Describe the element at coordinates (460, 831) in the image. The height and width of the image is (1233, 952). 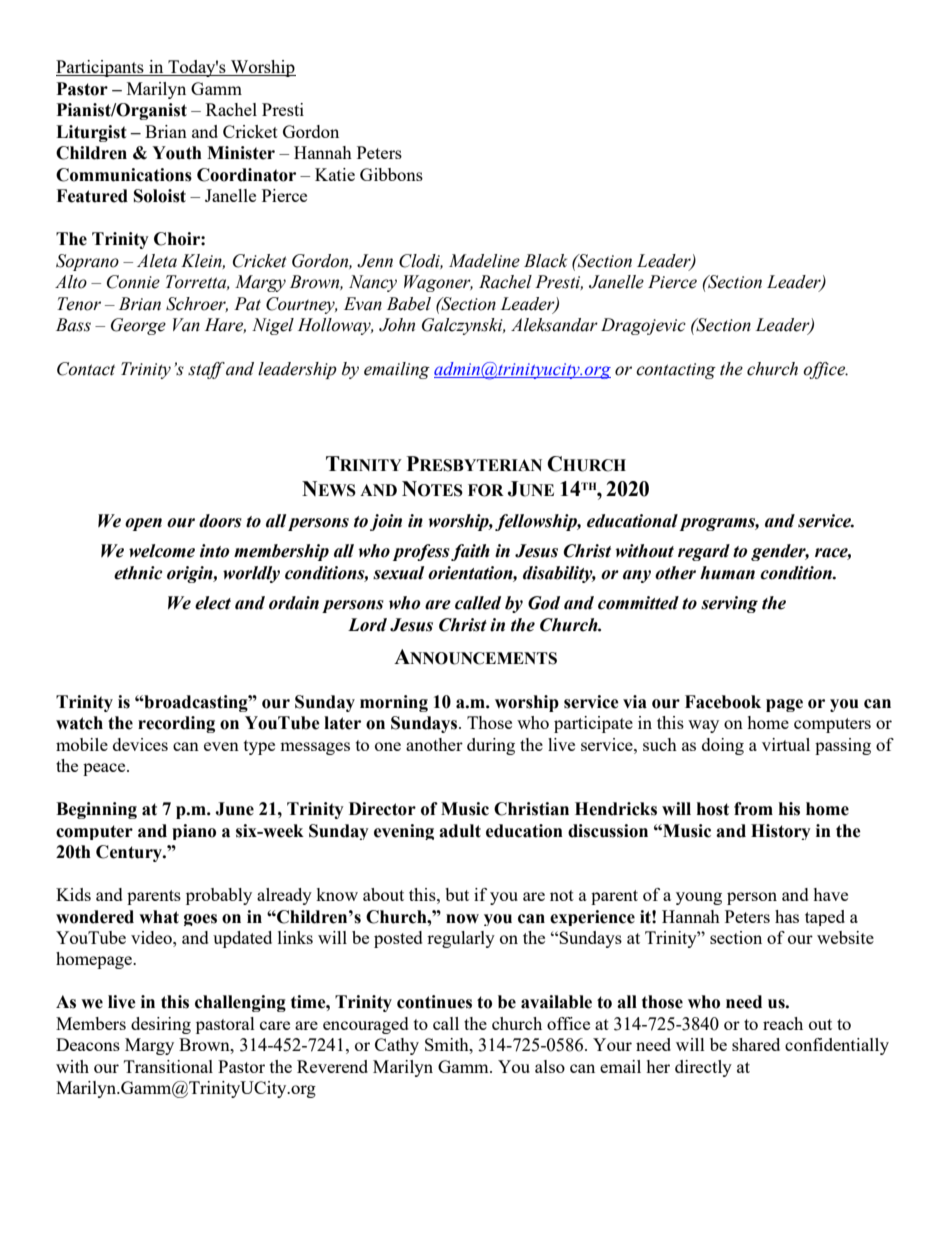
I see `adult` at that location.
